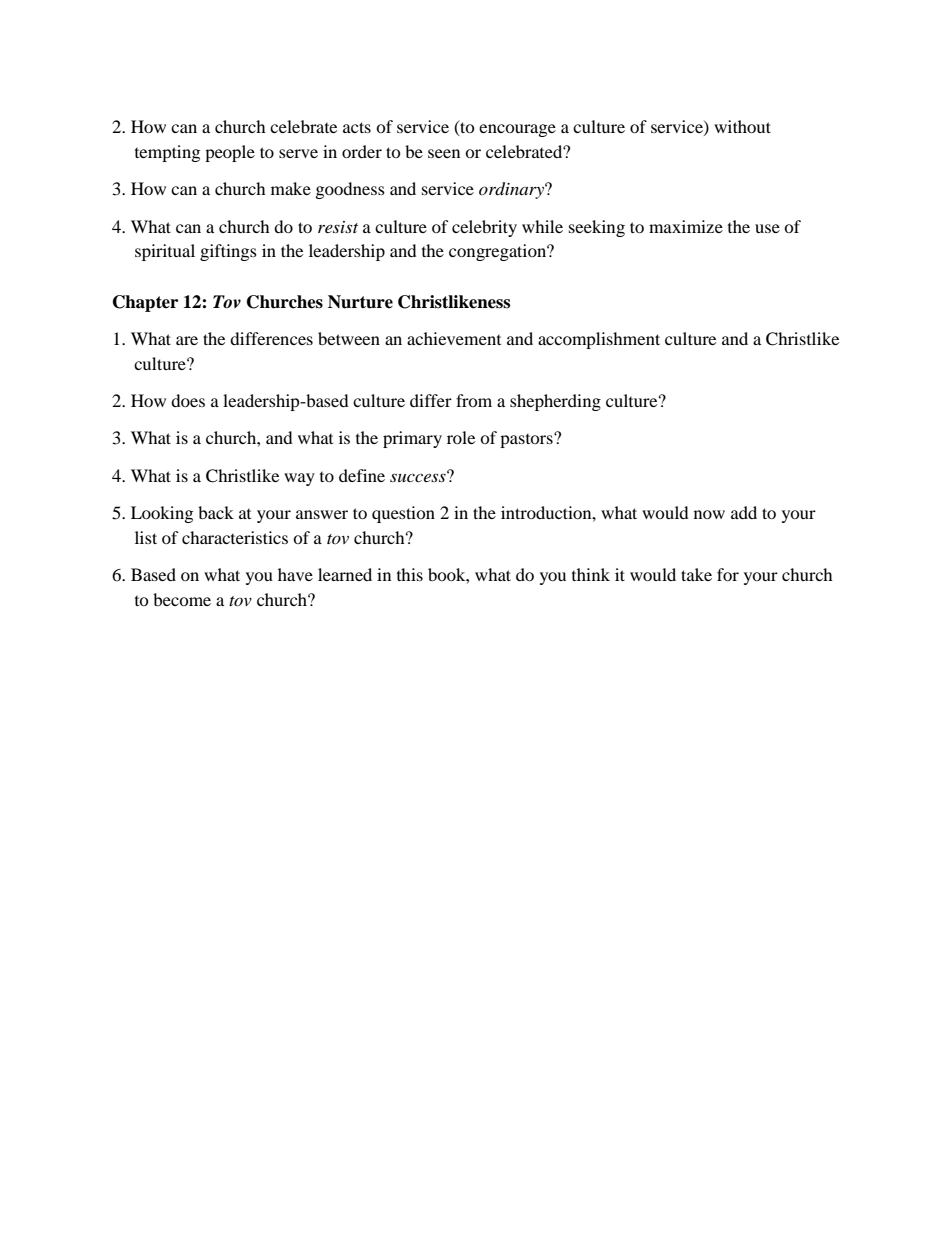  Describe the element at coordinates (461, 437) in the screenshot. I see `role` at that location.
